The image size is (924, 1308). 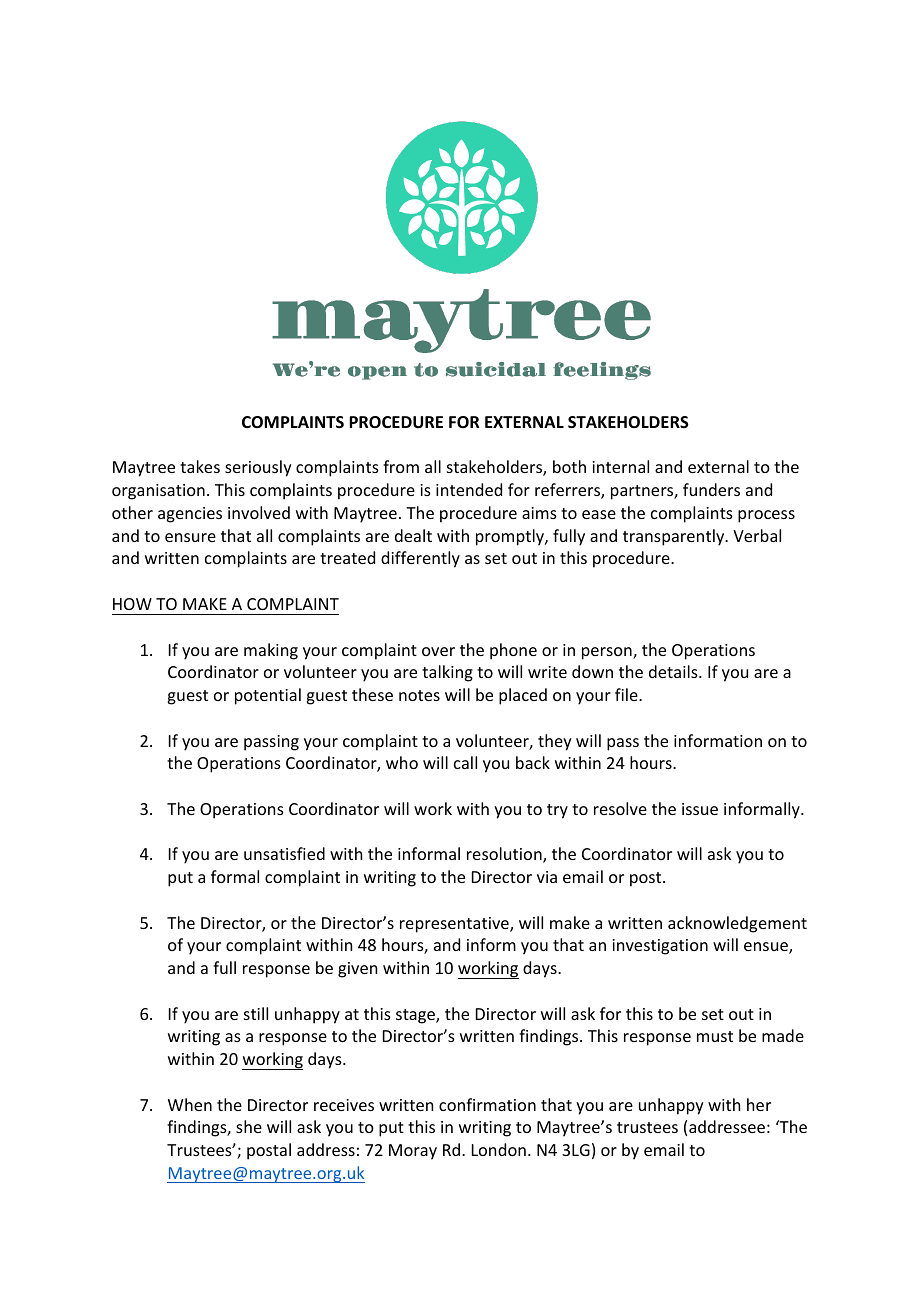 I want to click on London, so click(x=499, y=1149).
